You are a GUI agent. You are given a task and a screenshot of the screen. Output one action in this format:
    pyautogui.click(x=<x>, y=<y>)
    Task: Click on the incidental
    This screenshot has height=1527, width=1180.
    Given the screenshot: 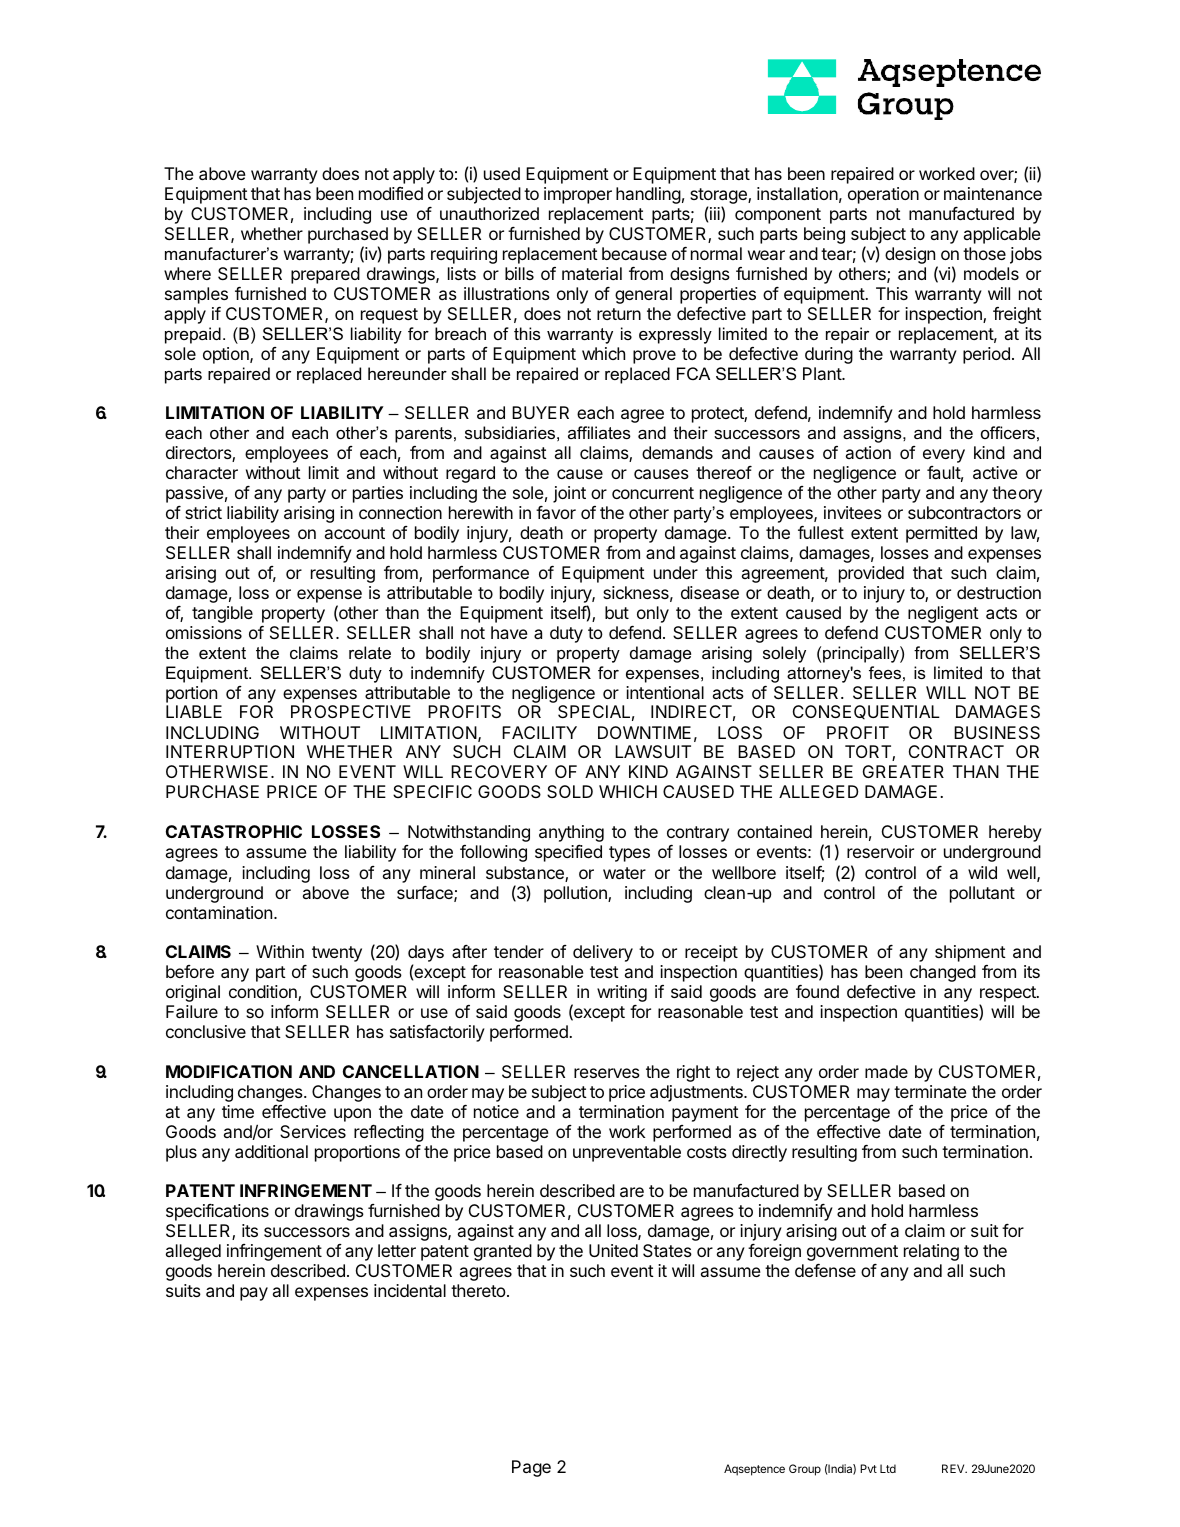 What is the action you would take?
    pyautogui.click(x=410, y=1290)
